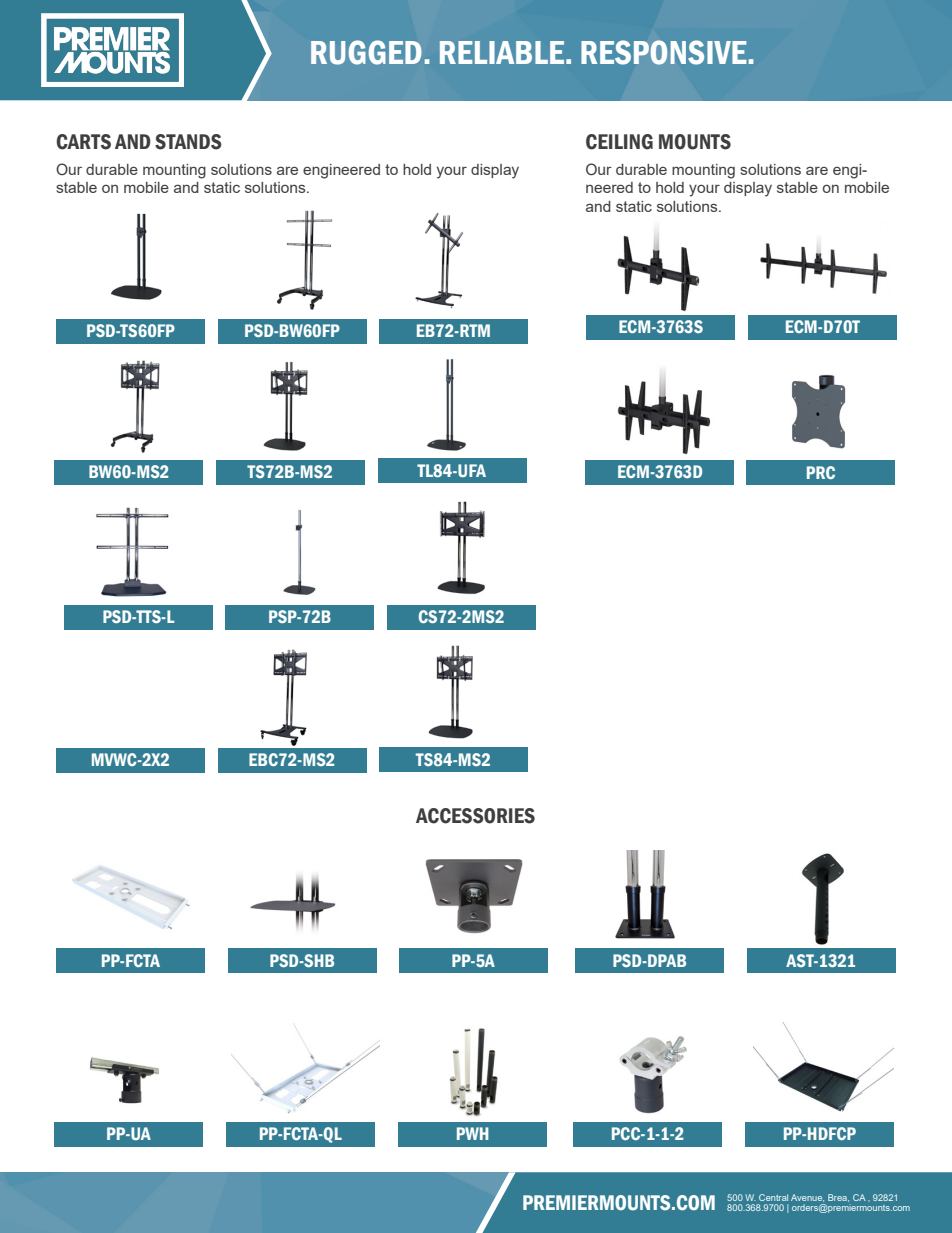 The width and height of the page is (952, 1233). What do you see at coordinates (807, 1198) in the page?
I see `Avenue` at bounding box center [807, 1198].
